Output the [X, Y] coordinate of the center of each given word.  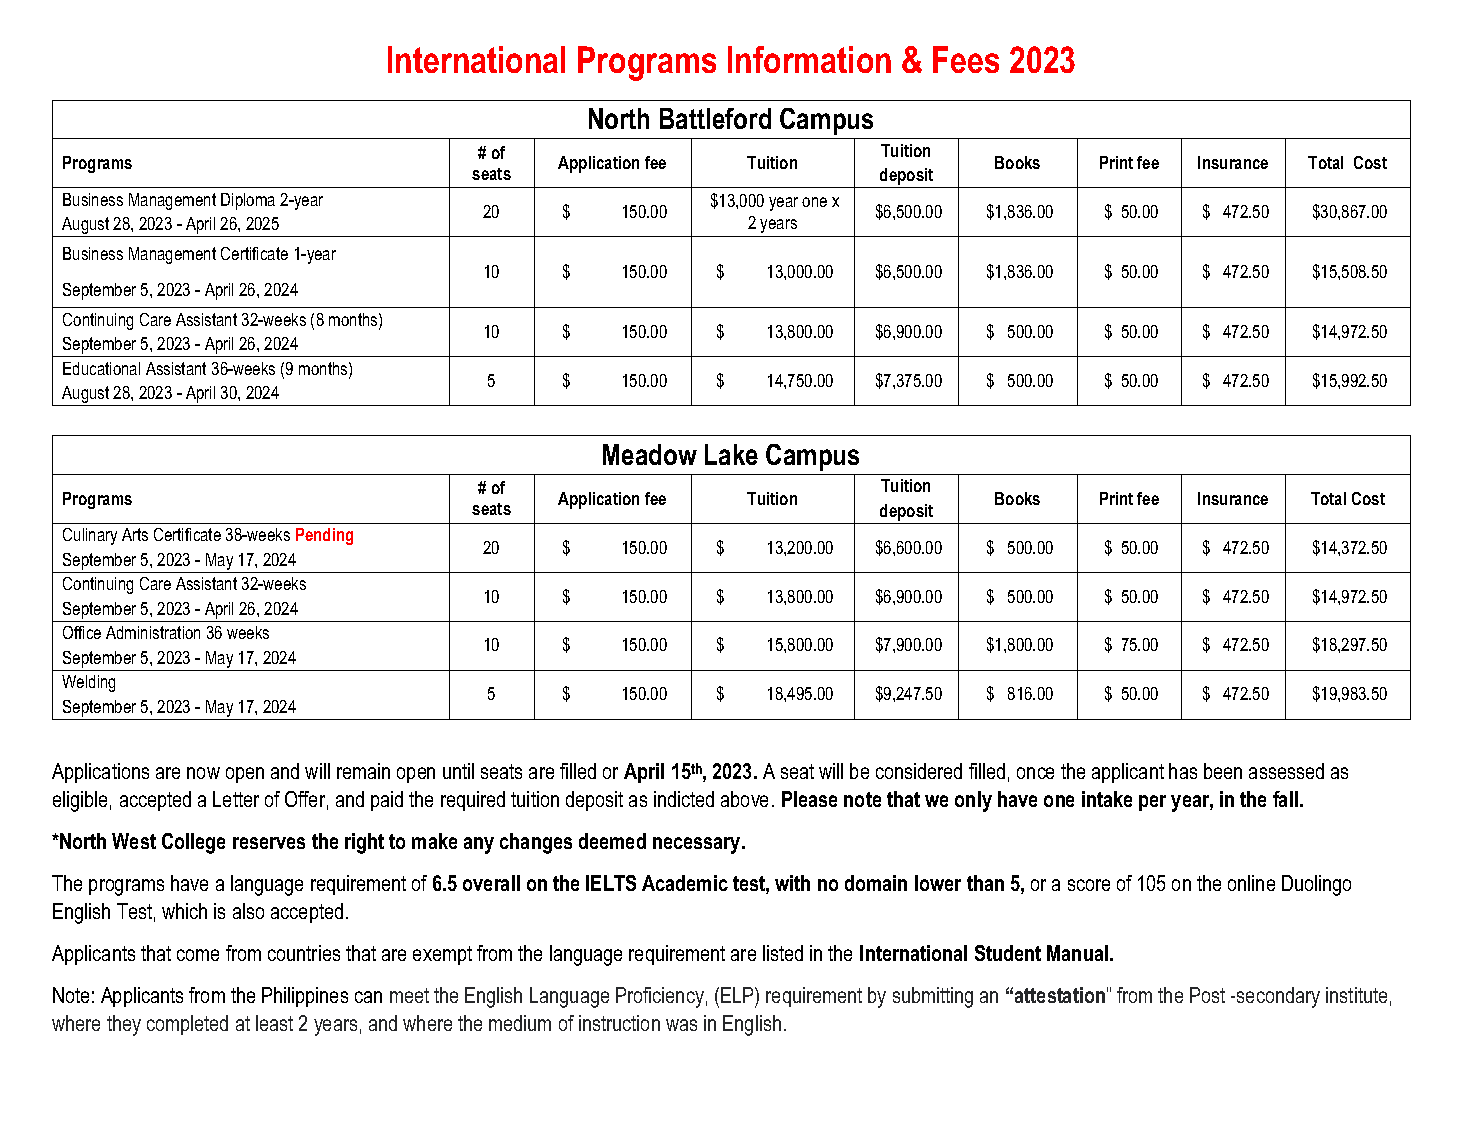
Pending [324, 536]
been [1223, 771]
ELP [738, 995]
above [744, 799]
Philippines [305, 997]
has [1183, 771]
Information [809, 59]
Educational [101, 368]
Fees [966, 59]
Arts [135, 534]
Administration [153, 632]
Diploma [248, 201]
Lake [731, 454]
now [203, 773]
